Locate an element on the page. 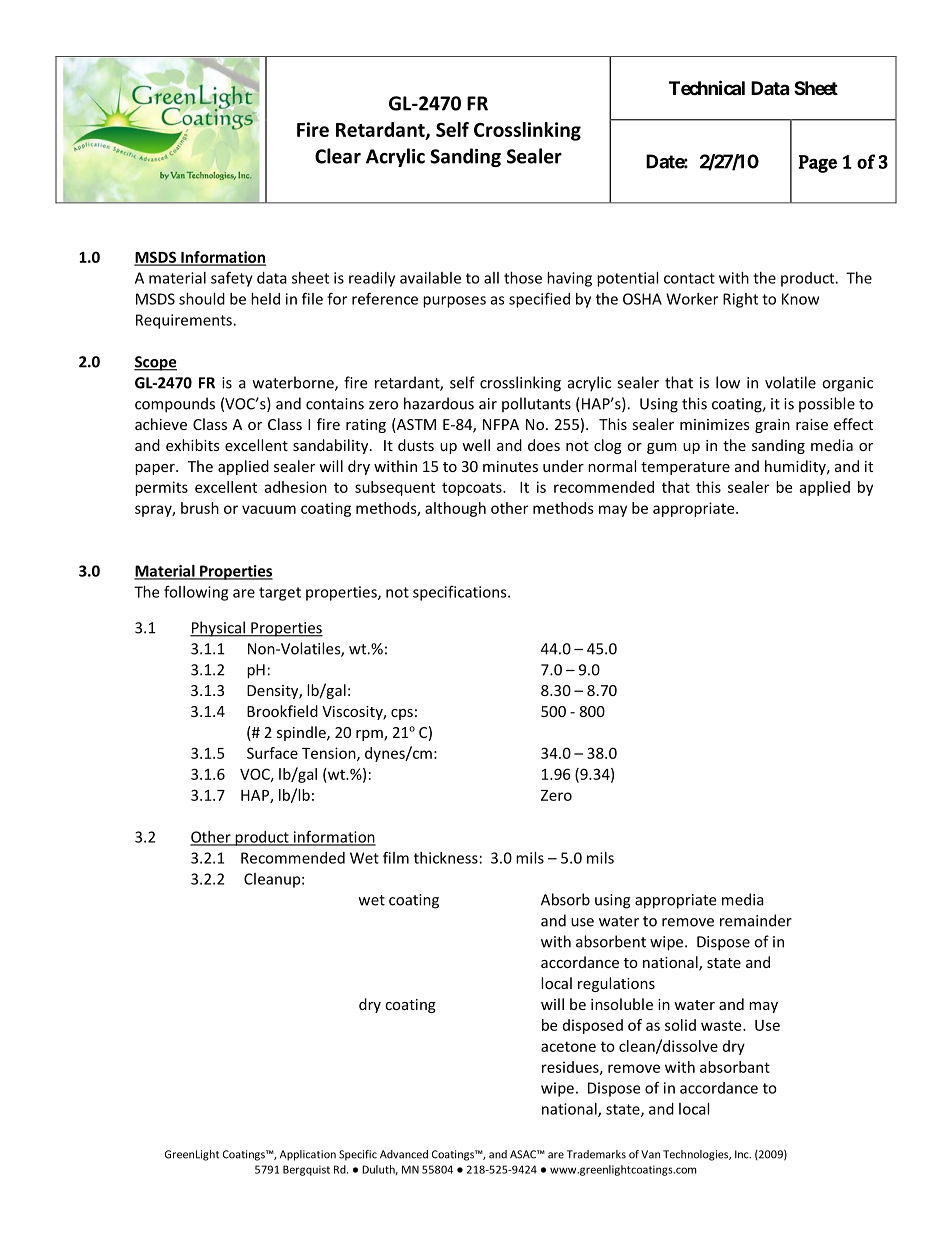 This page has width=952, height=1233. contact is located at coordinates (689, 278).
